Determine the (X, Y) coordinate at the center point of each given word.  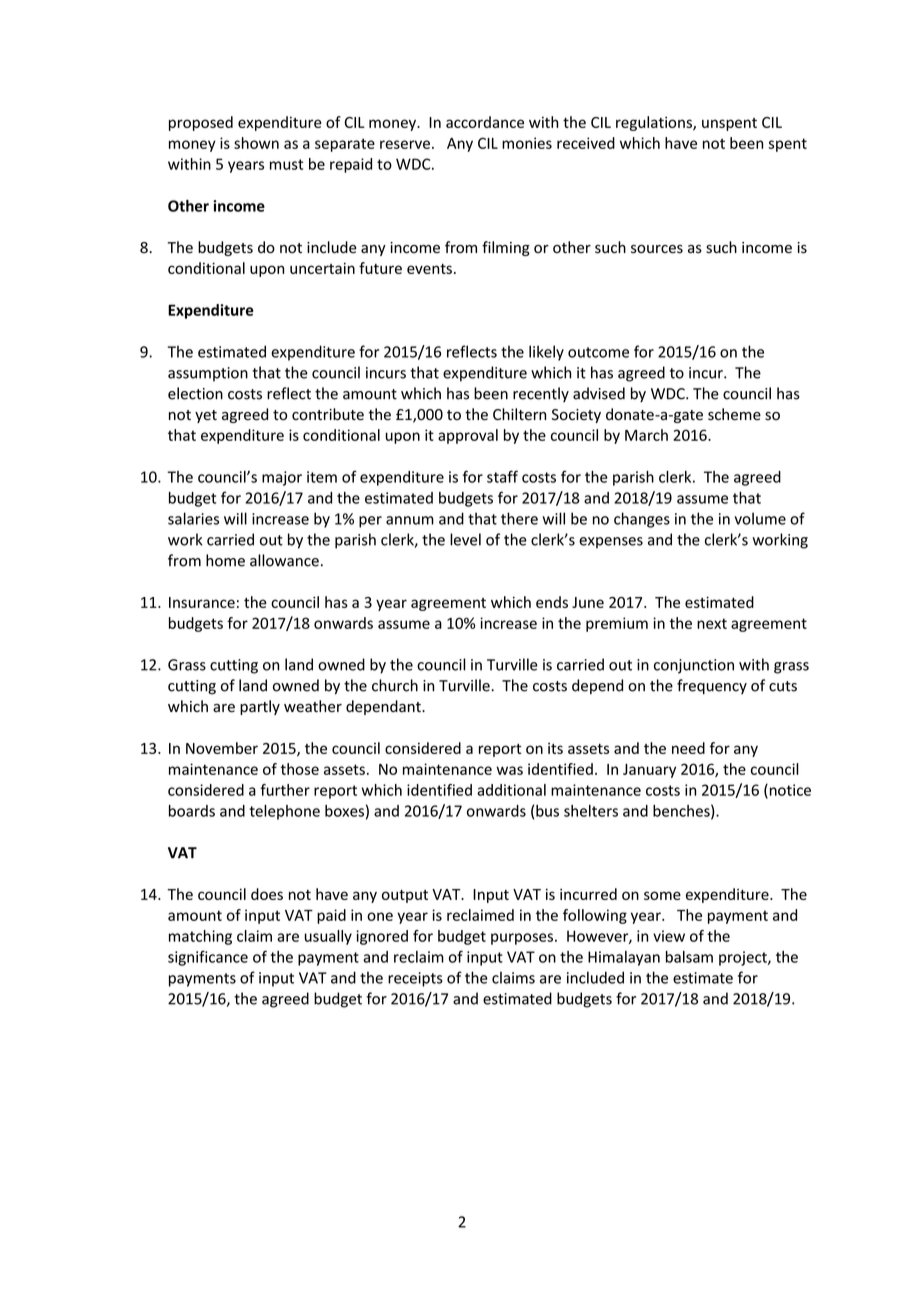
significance (208, 958)
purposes (523, 939)
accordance (485, 122)
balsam (689, 957)
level (465, 539)
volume (760, 518)
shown (256, 143)
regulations (655, 123)
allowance (284, 560)
